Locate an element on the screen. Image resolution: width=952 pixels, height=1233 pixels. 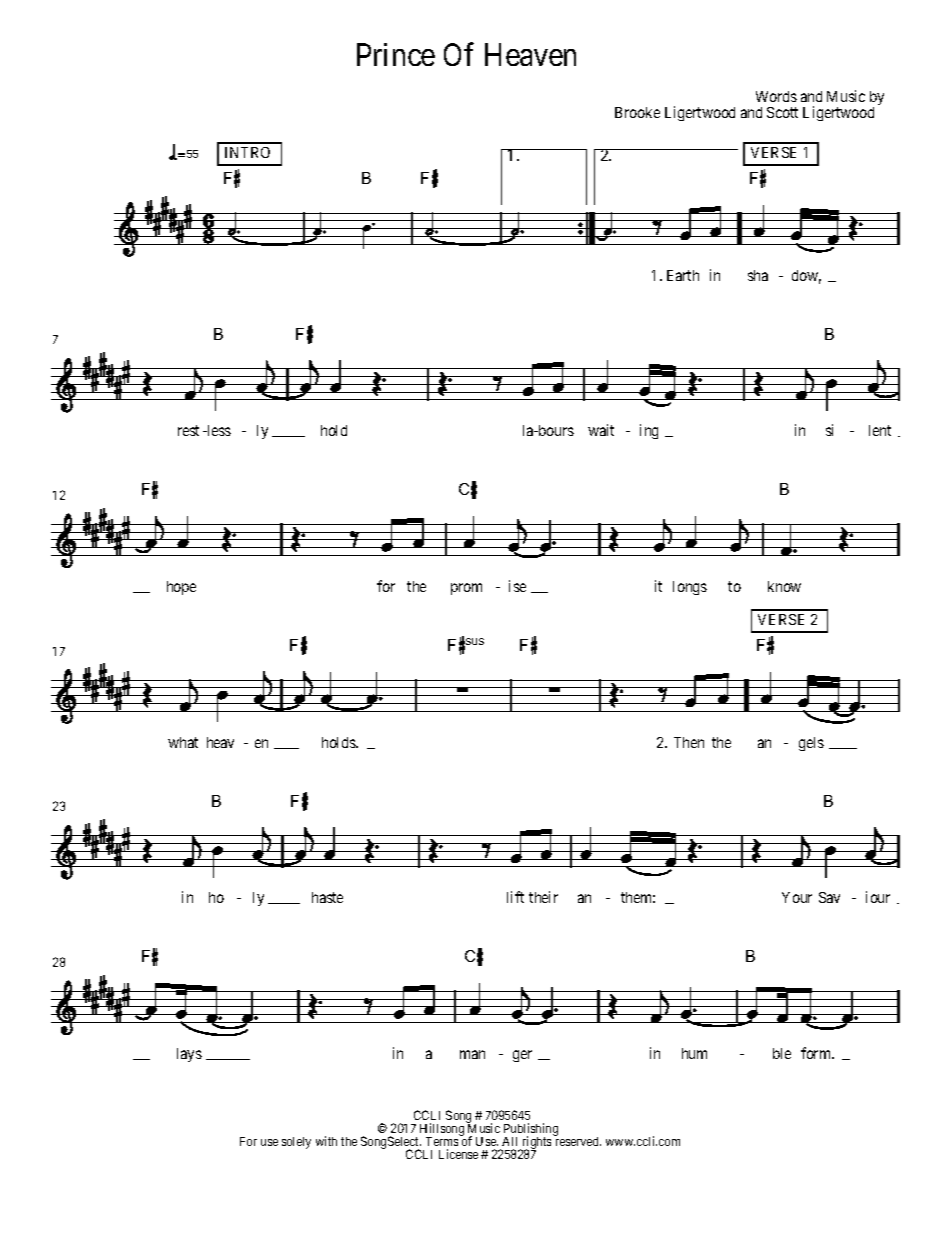
what is located at coordinates (183, 742).
